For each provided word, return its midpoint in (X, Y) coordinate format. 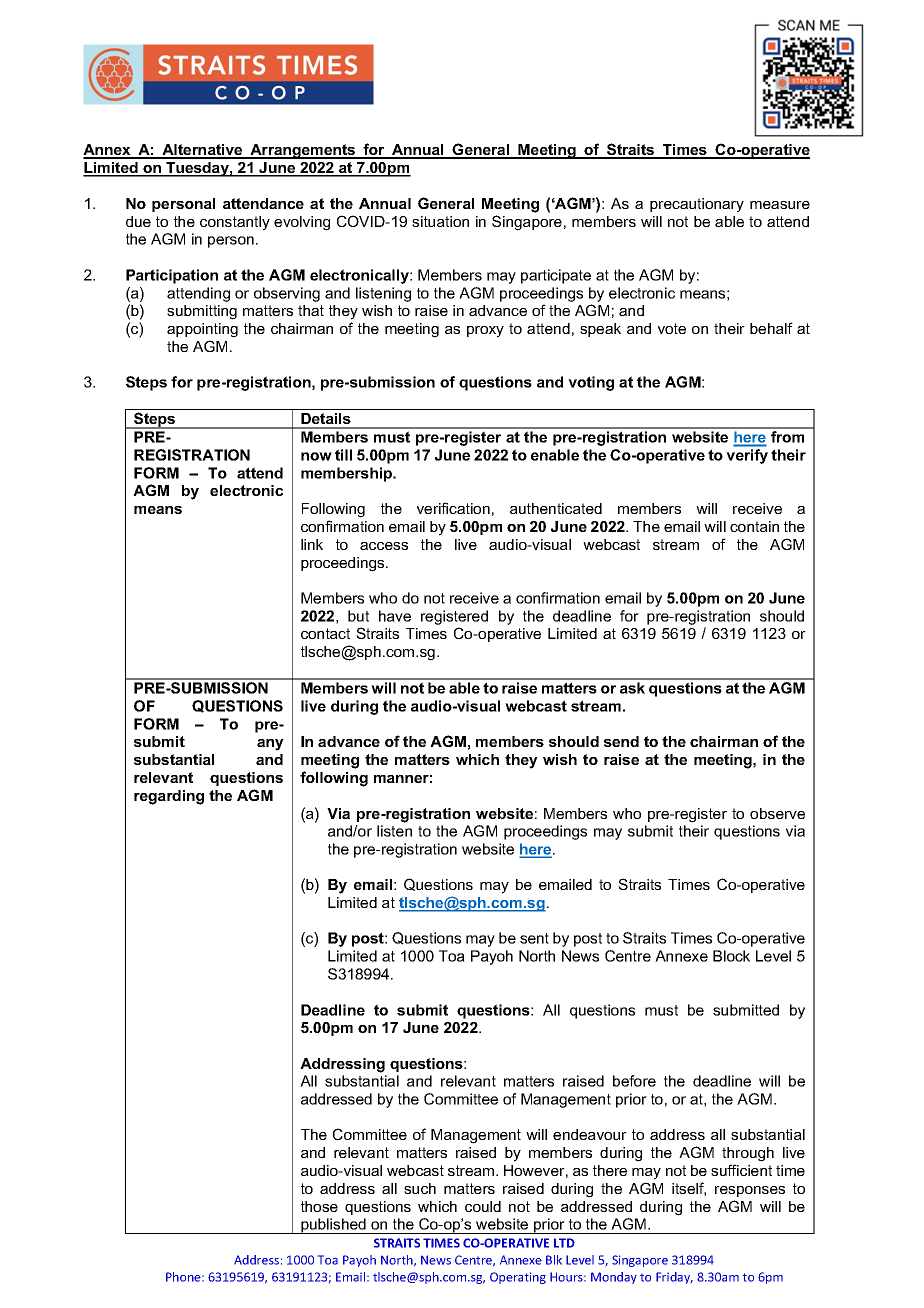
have (395, 616)
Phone (184, 1277)
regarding (169, 797)
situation (440, 221)
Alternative (202, 151)
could (483, 1206)
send (621, 741)
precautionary (697, 205)
